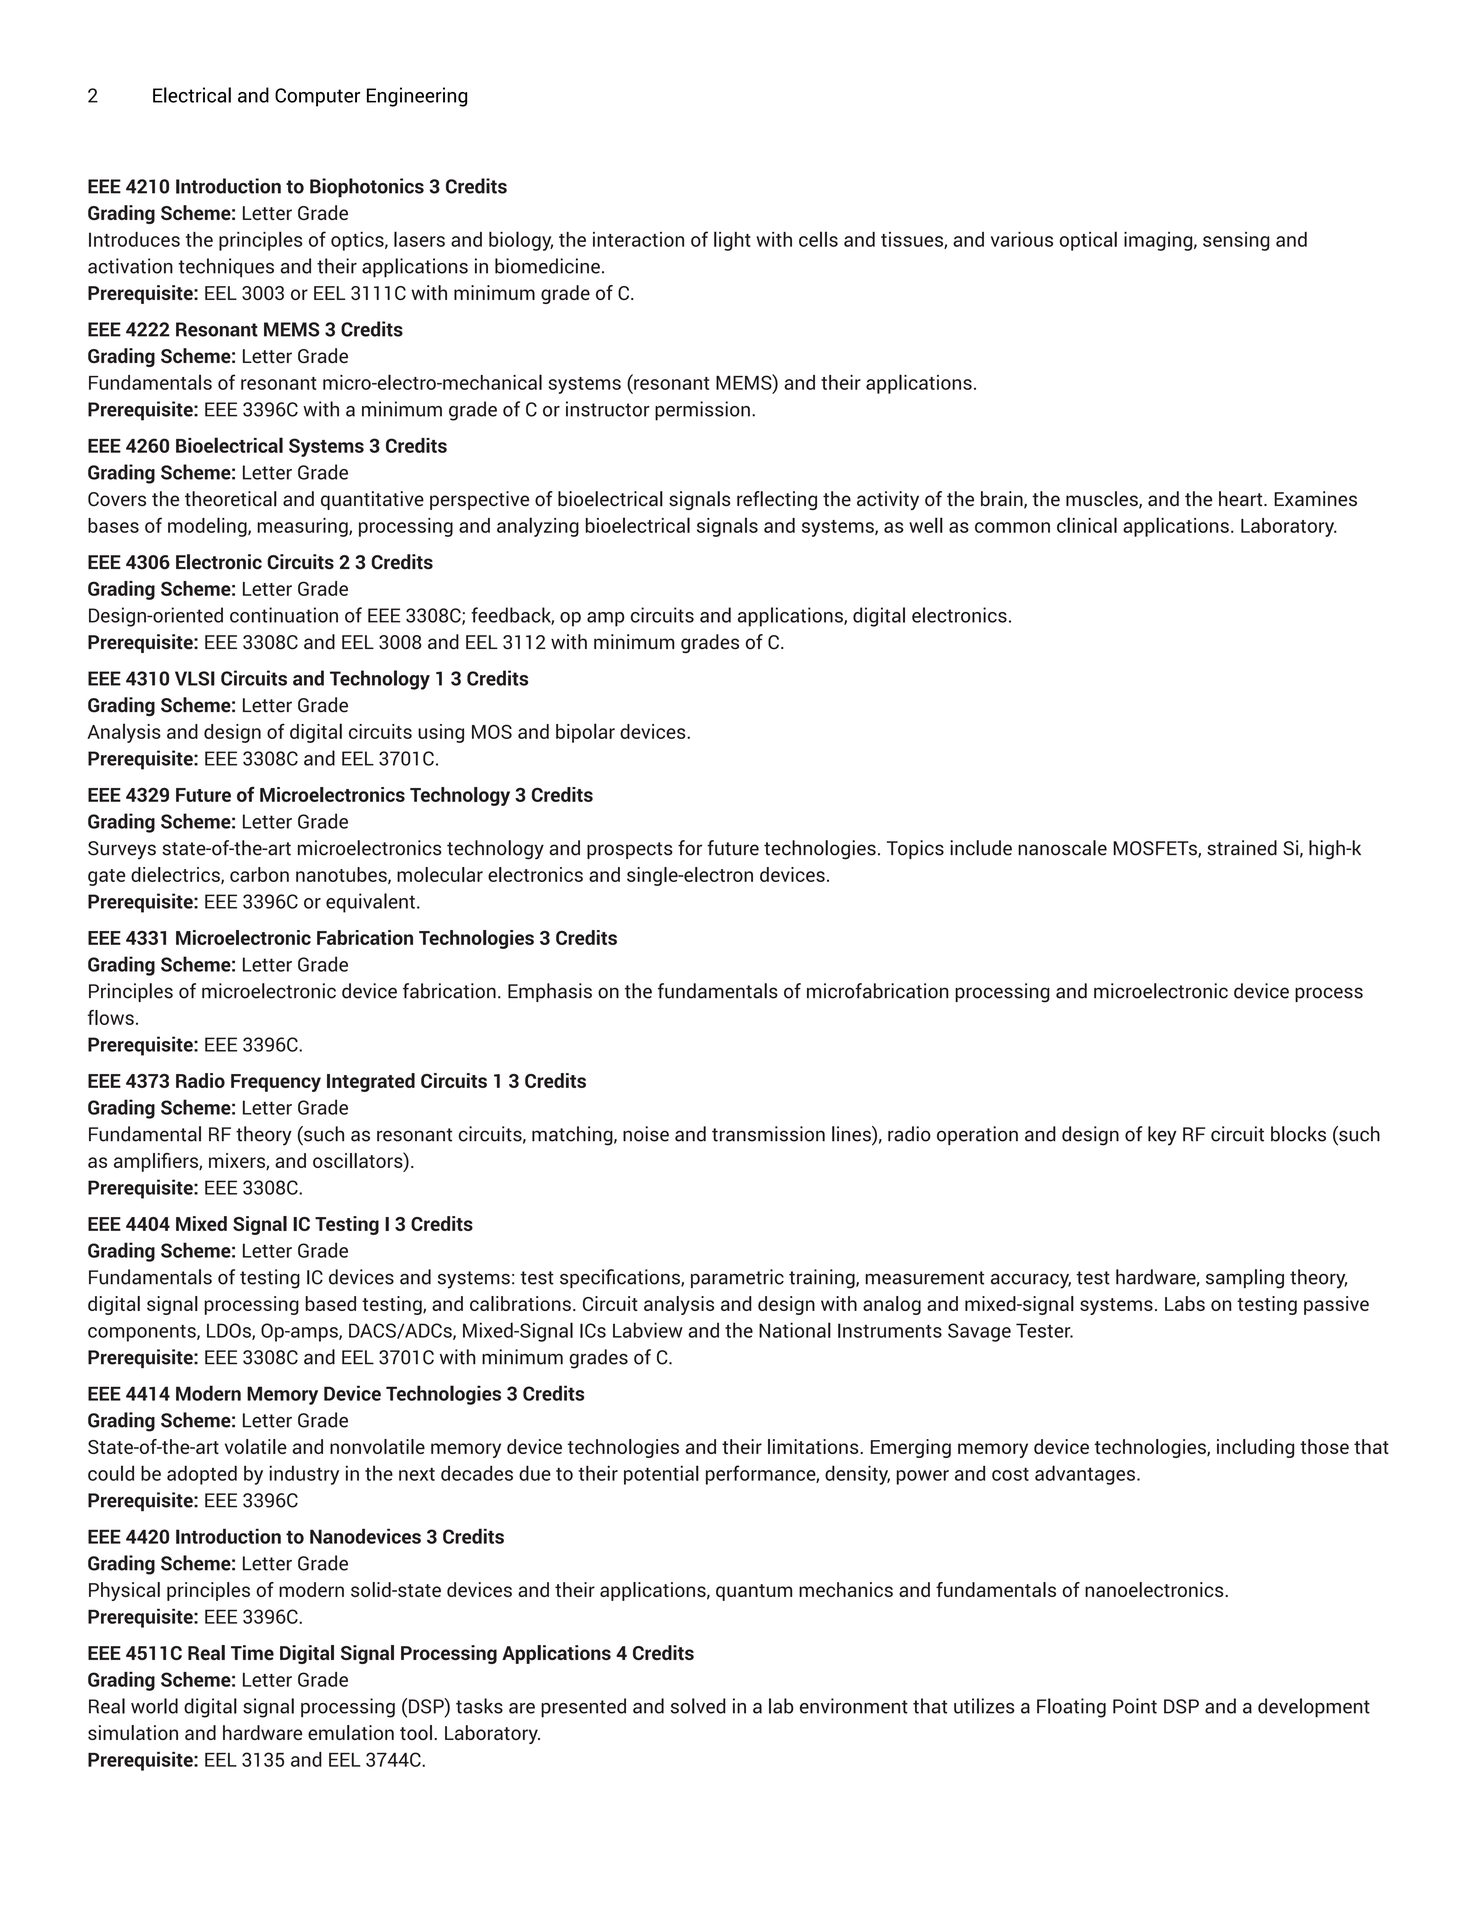  What do you see at coordinates (317, 97) in the screenshot?
I see `Computer` at bounding box center [317, 97].
